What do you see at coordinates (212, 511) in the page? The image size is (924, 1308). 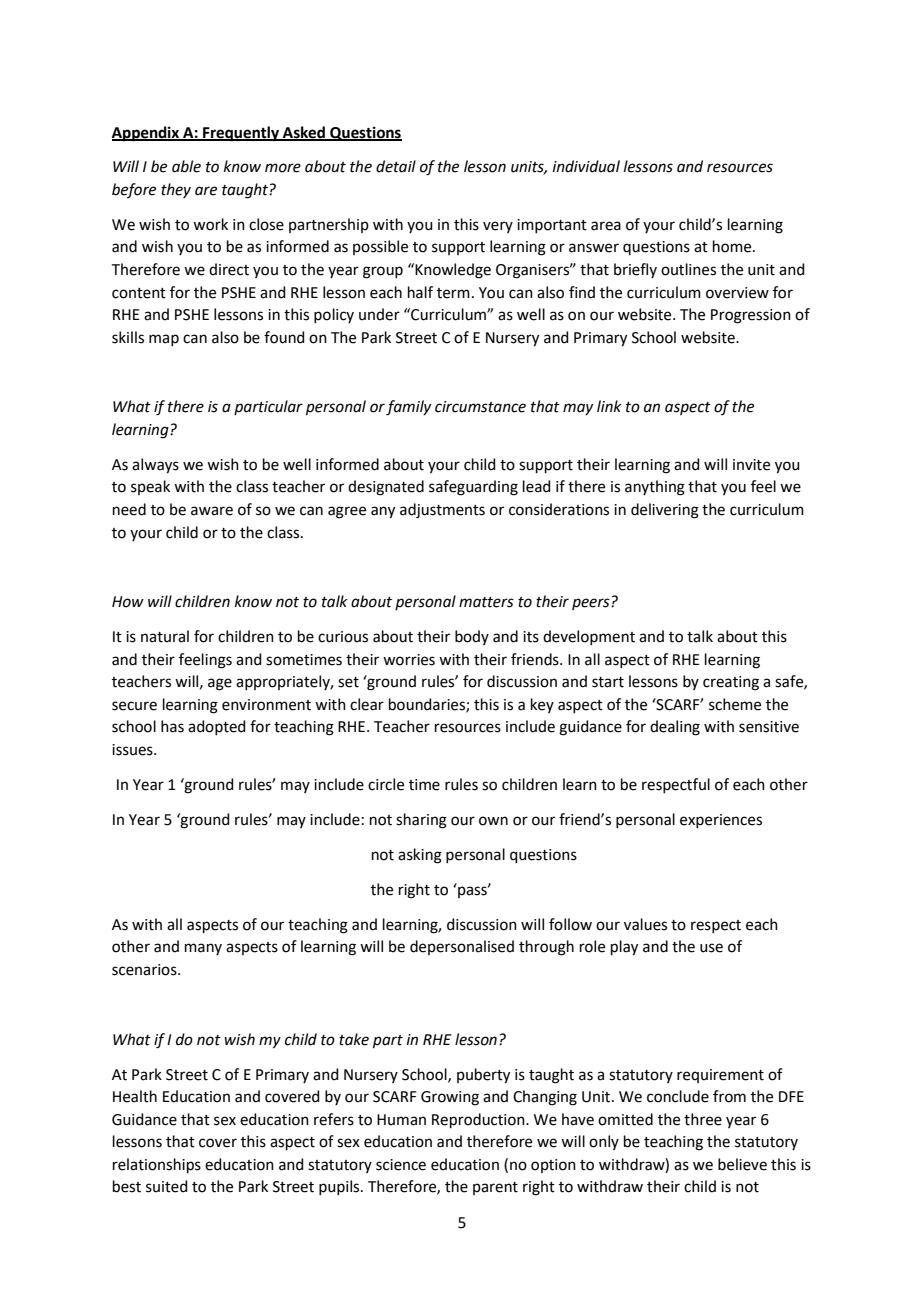 I see `aware` at bounding box center [212, 511].
